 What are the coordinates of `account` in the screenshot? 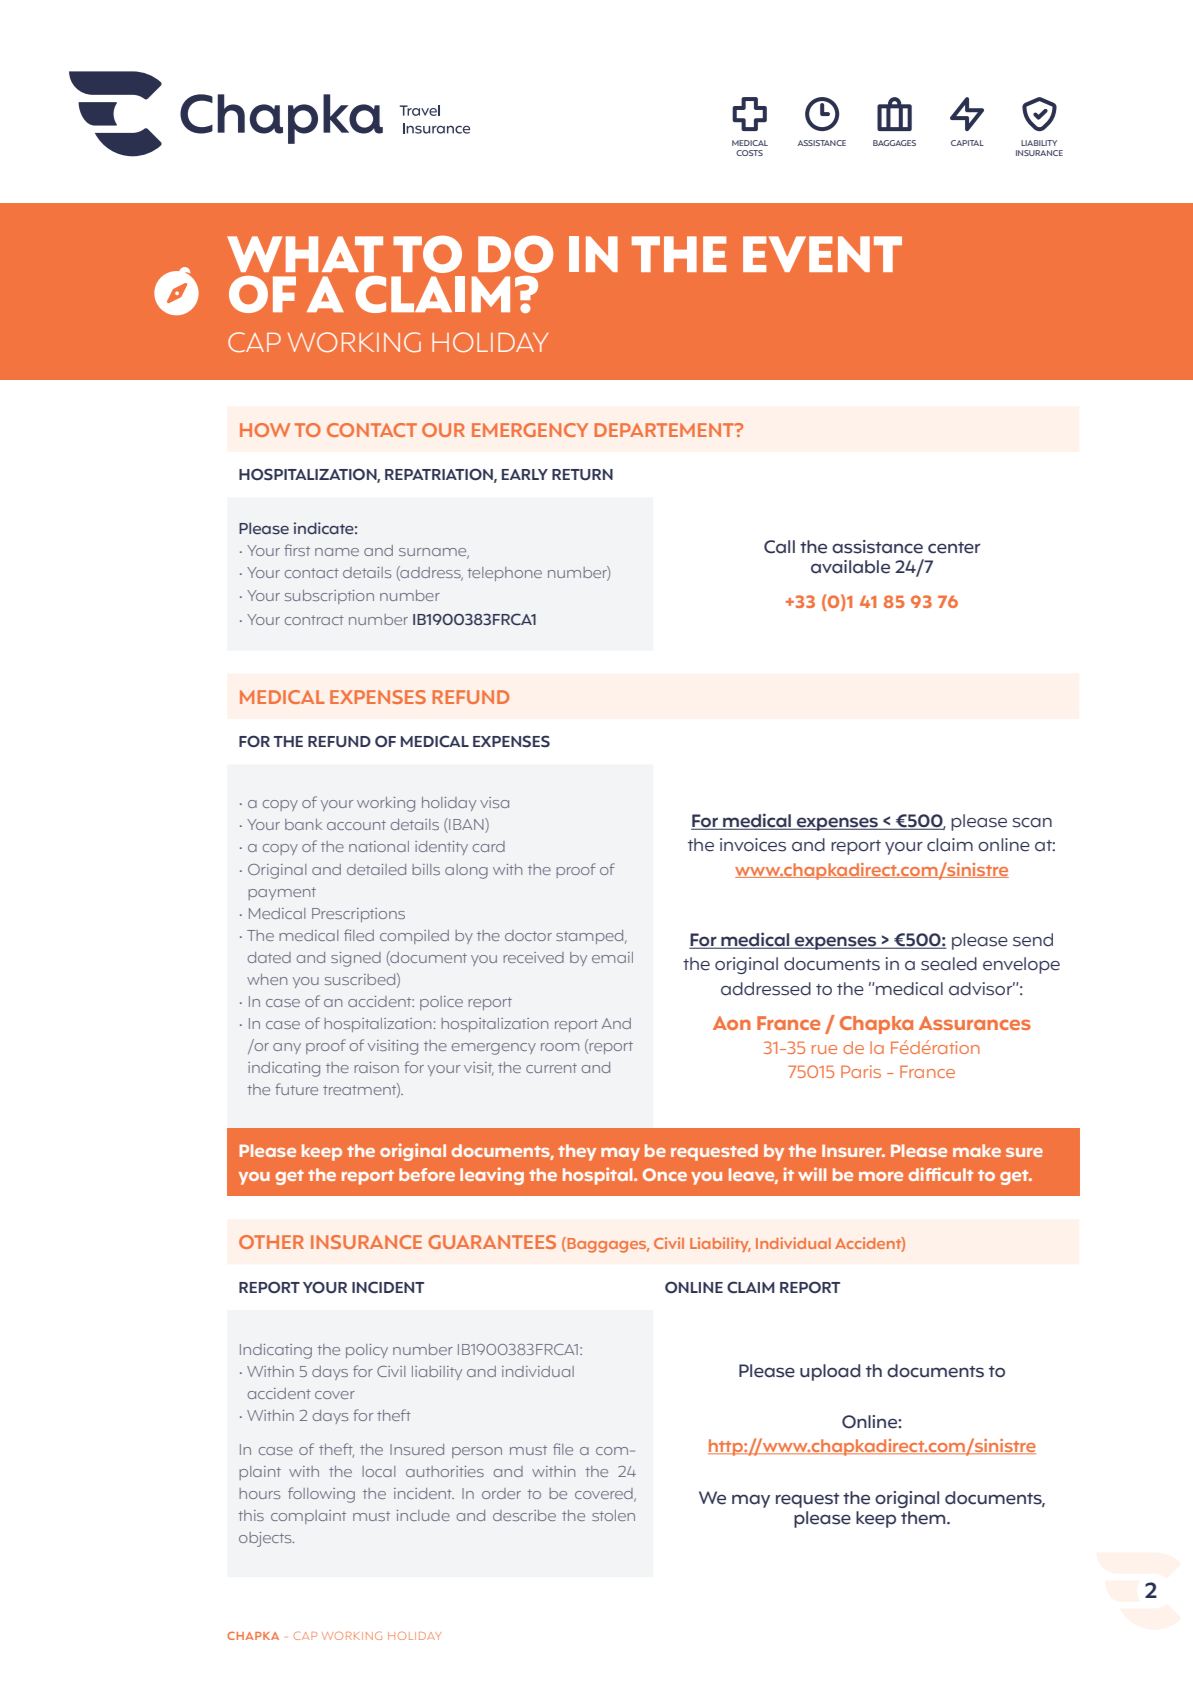 It's located at (356, 825).
